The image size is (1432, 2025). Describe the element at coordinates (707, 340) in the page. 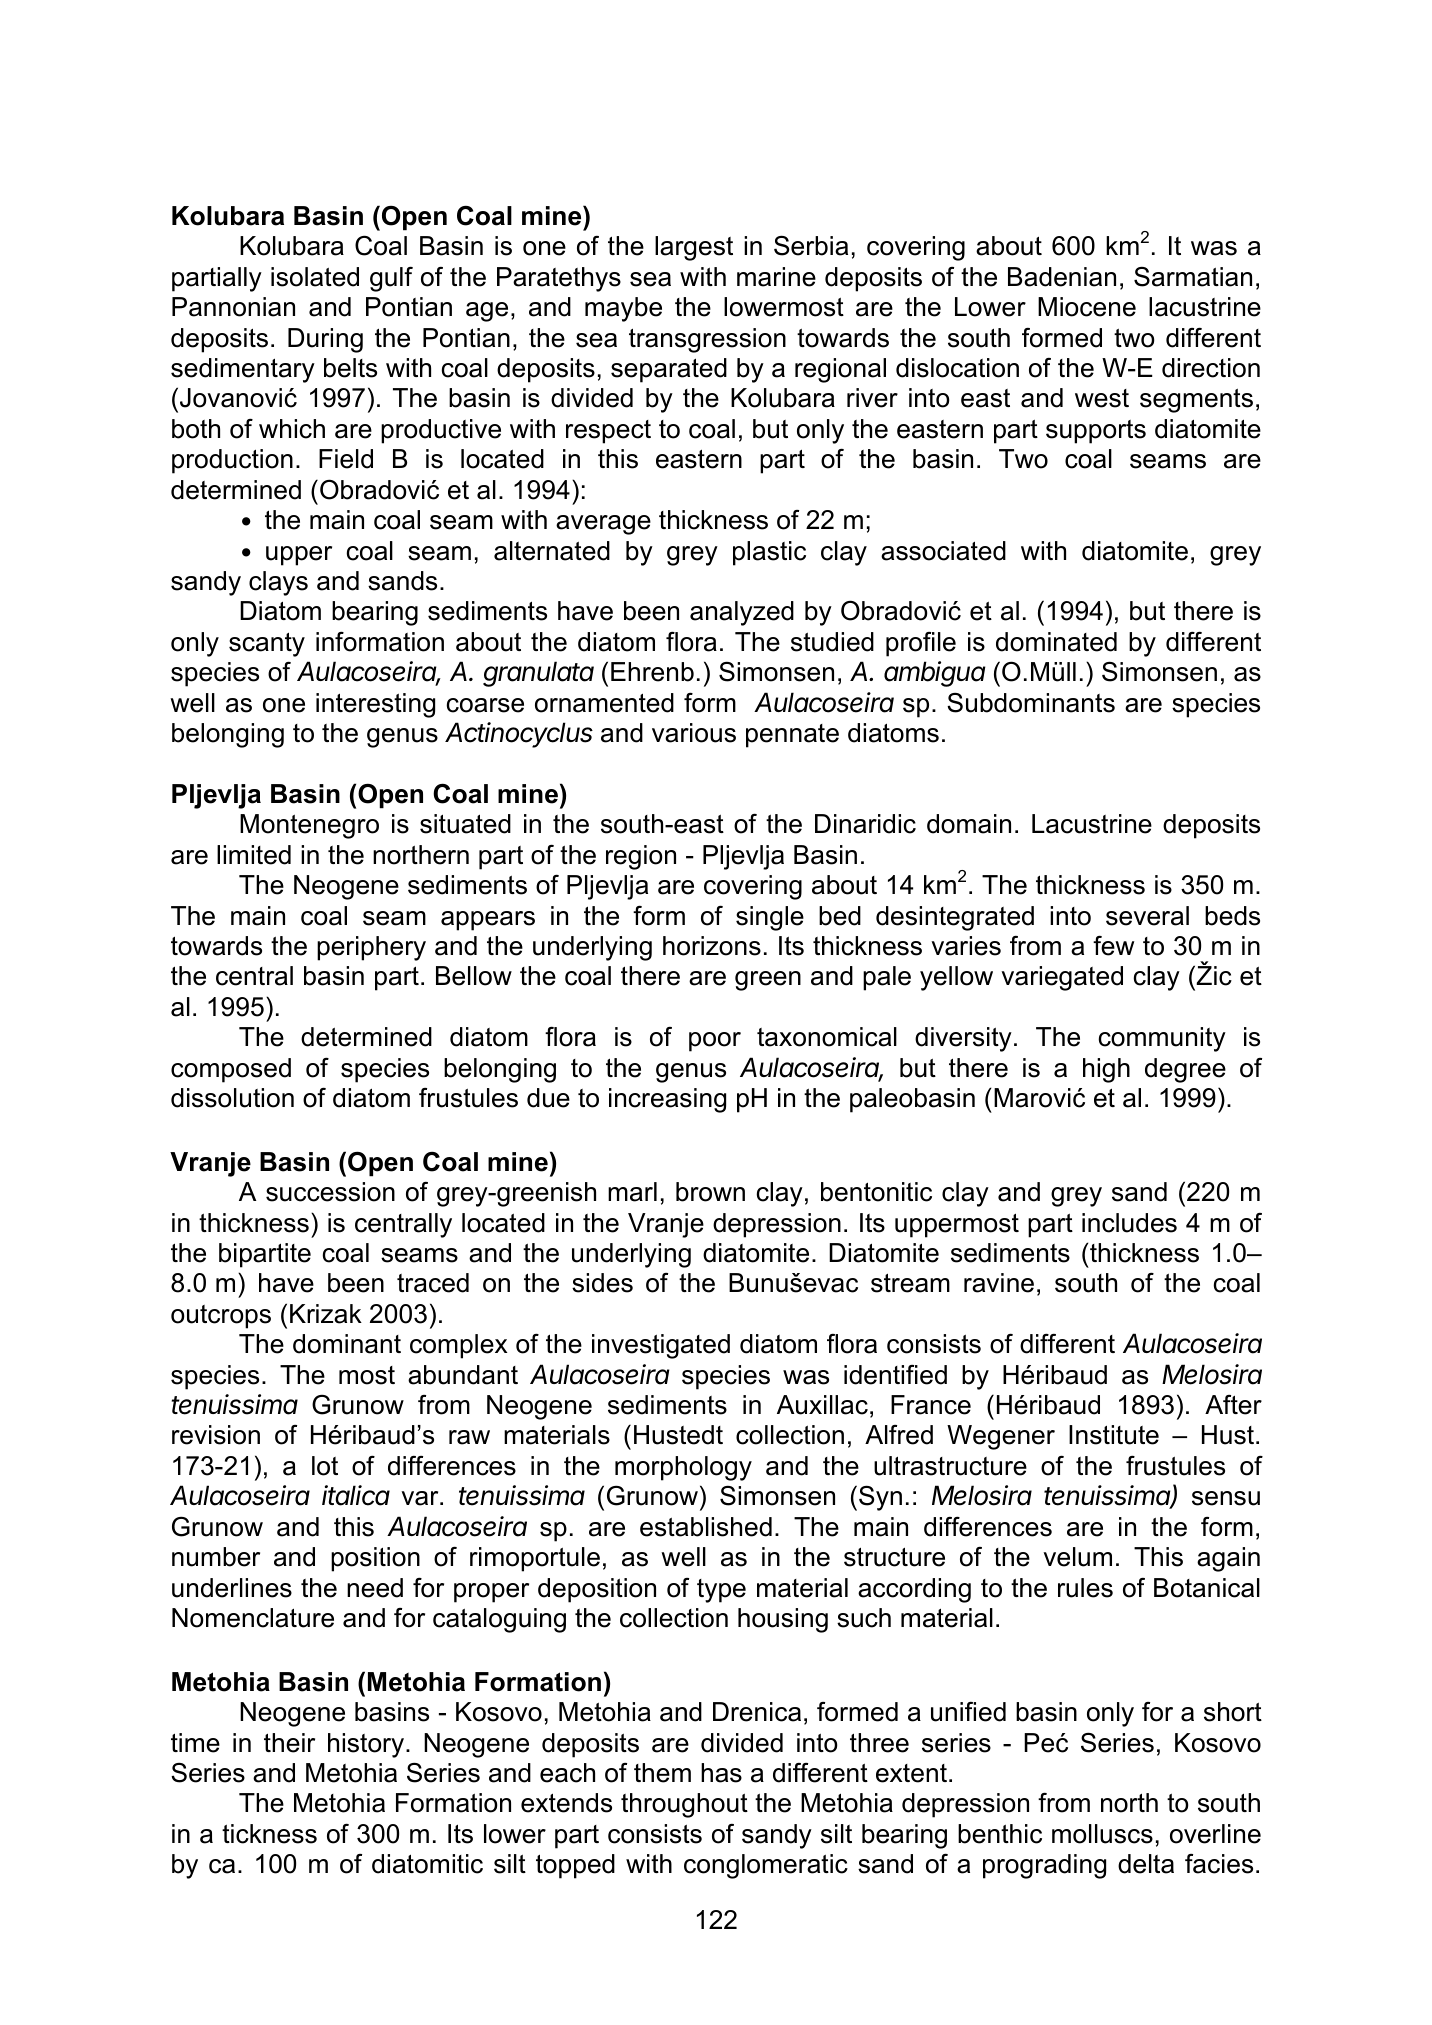

I see `transgression` at that location.
